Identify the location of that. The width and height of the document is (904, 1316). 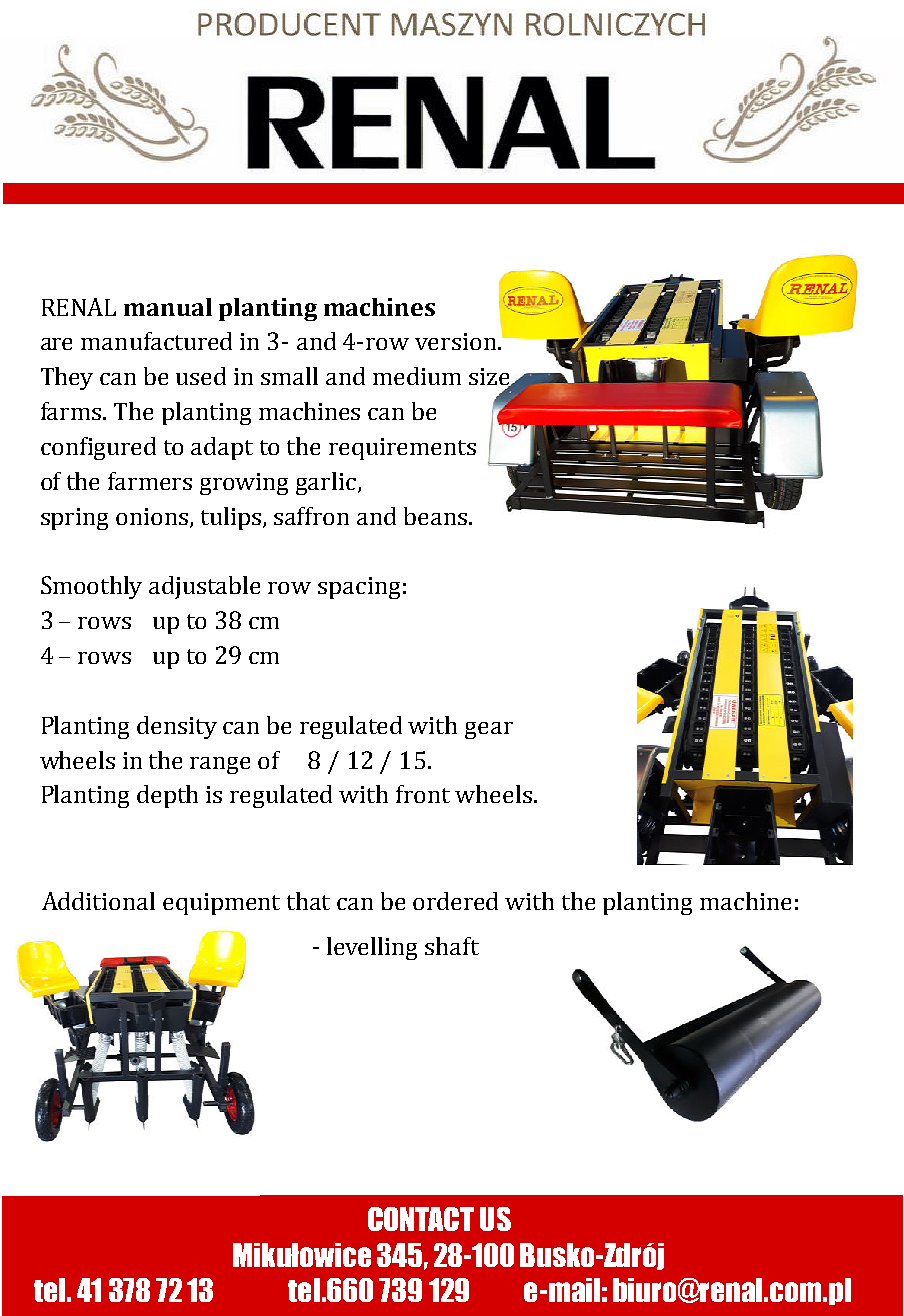
(308, 901).
